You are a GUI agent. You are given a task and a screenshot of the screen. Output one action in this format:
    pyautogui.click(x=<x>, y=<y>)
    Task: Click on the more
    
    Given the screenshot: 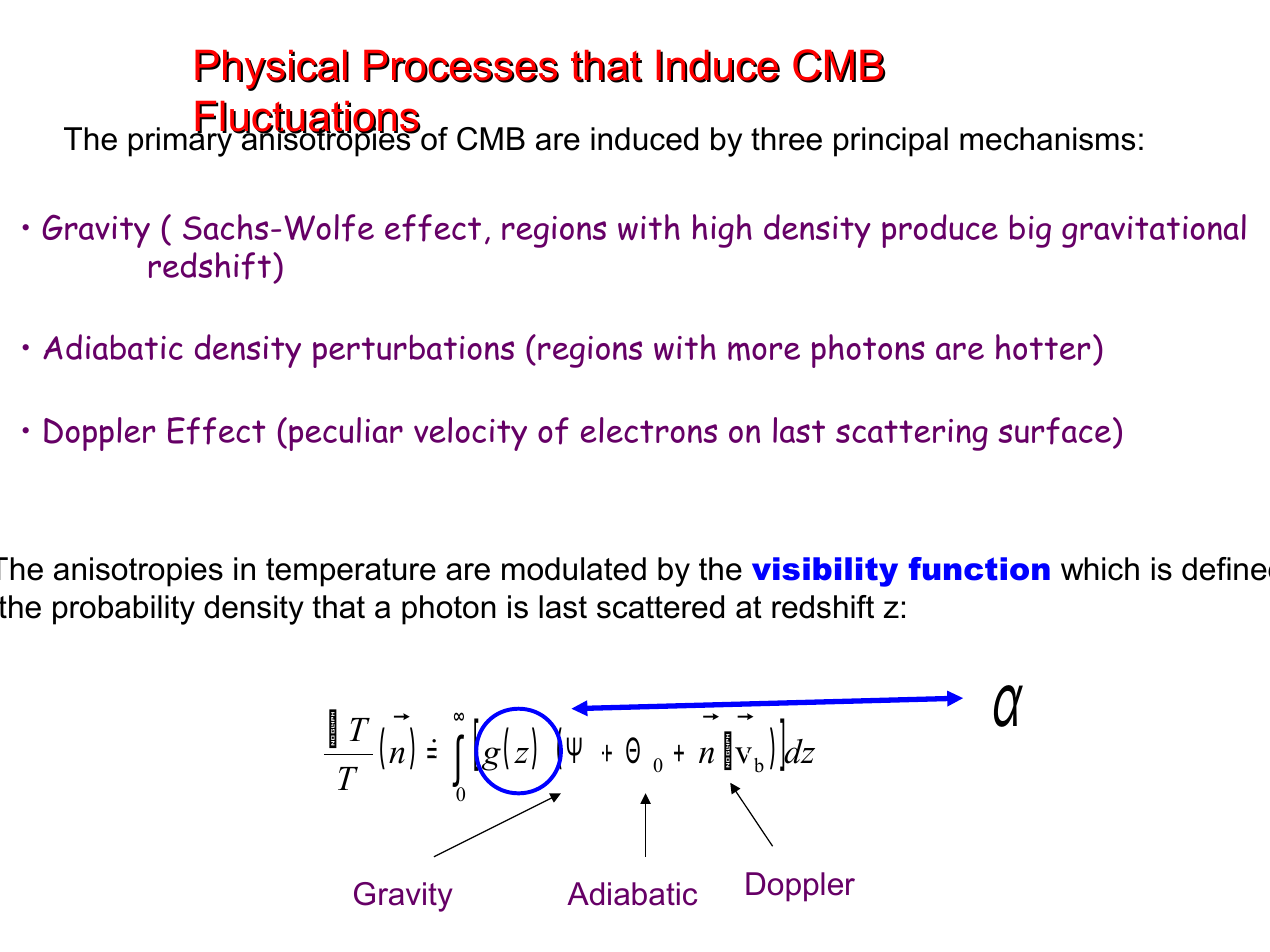 What is the action you would take?
    pyautogui.click(x=764, y=351)
